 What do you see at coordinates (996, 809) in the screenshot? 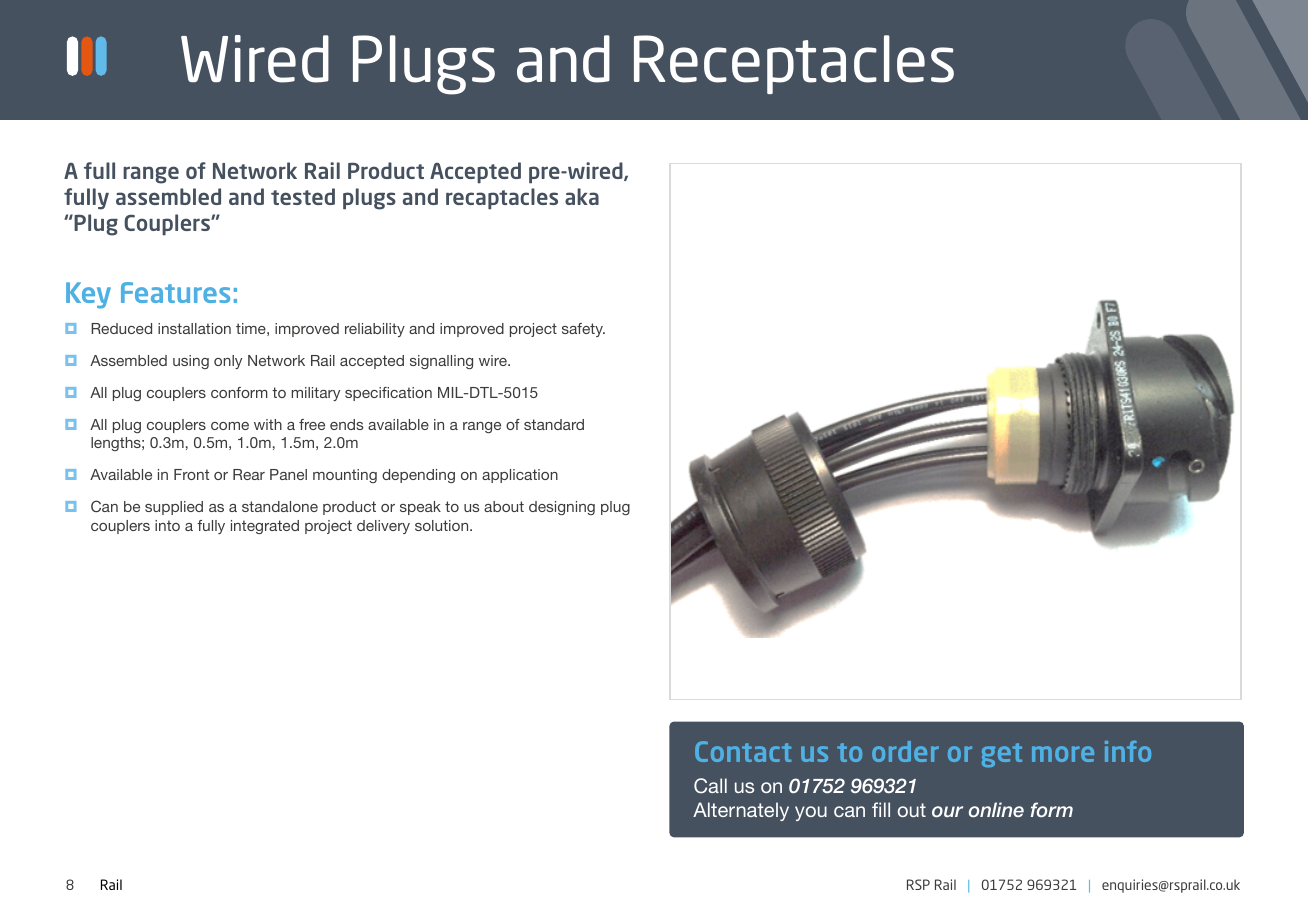
I see `online` at bounding box center [996, 809].
